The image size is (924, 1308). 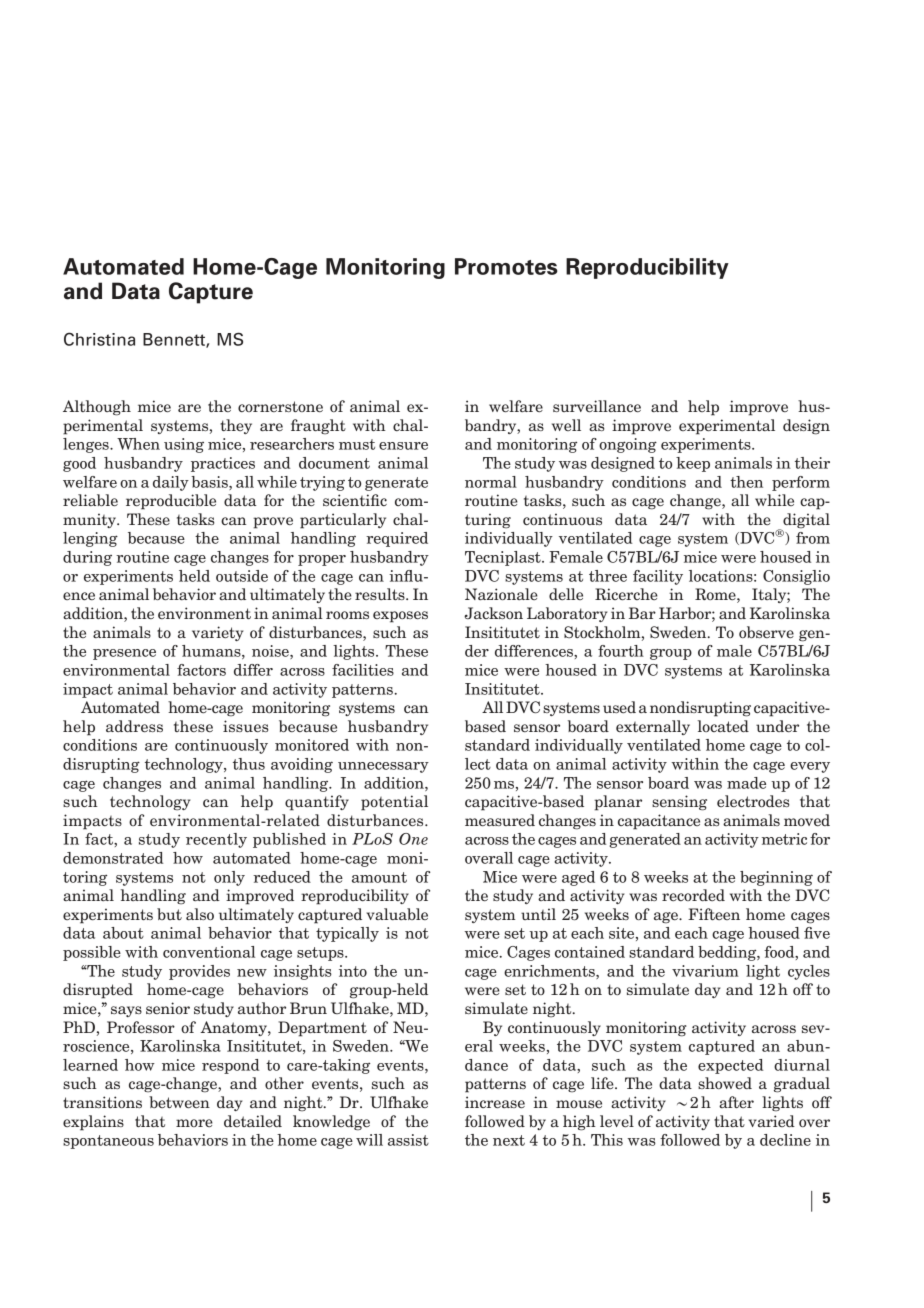 I want to click on facilities, so click(x=363, y=670).
